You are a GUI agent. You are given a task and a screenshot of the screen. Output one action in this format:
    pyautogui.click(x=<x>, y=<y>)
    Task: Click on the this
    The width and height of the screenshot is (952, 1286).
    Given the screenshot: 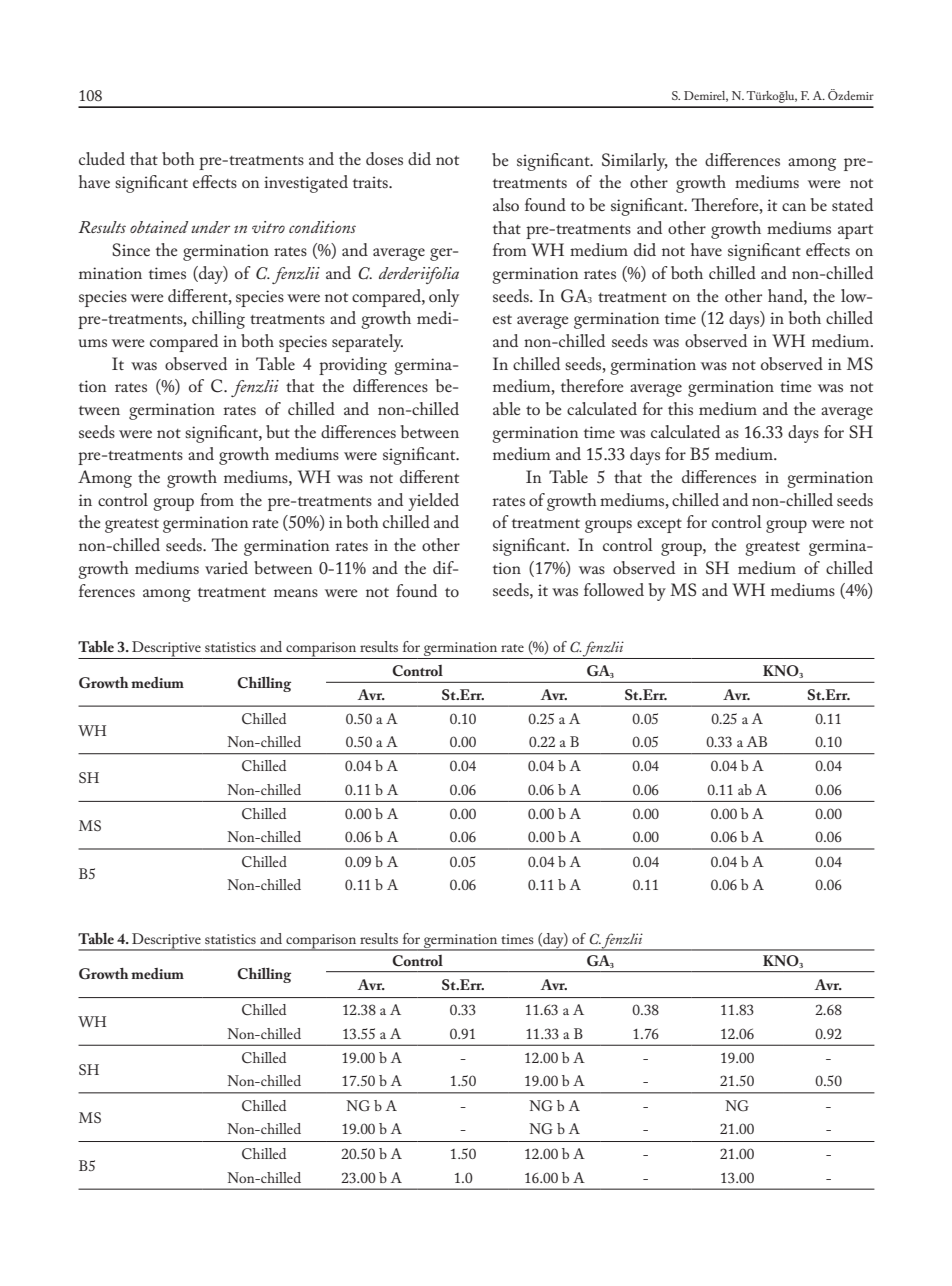 What is the action you would take?
    pyautogui.click(x=680, y=408)
